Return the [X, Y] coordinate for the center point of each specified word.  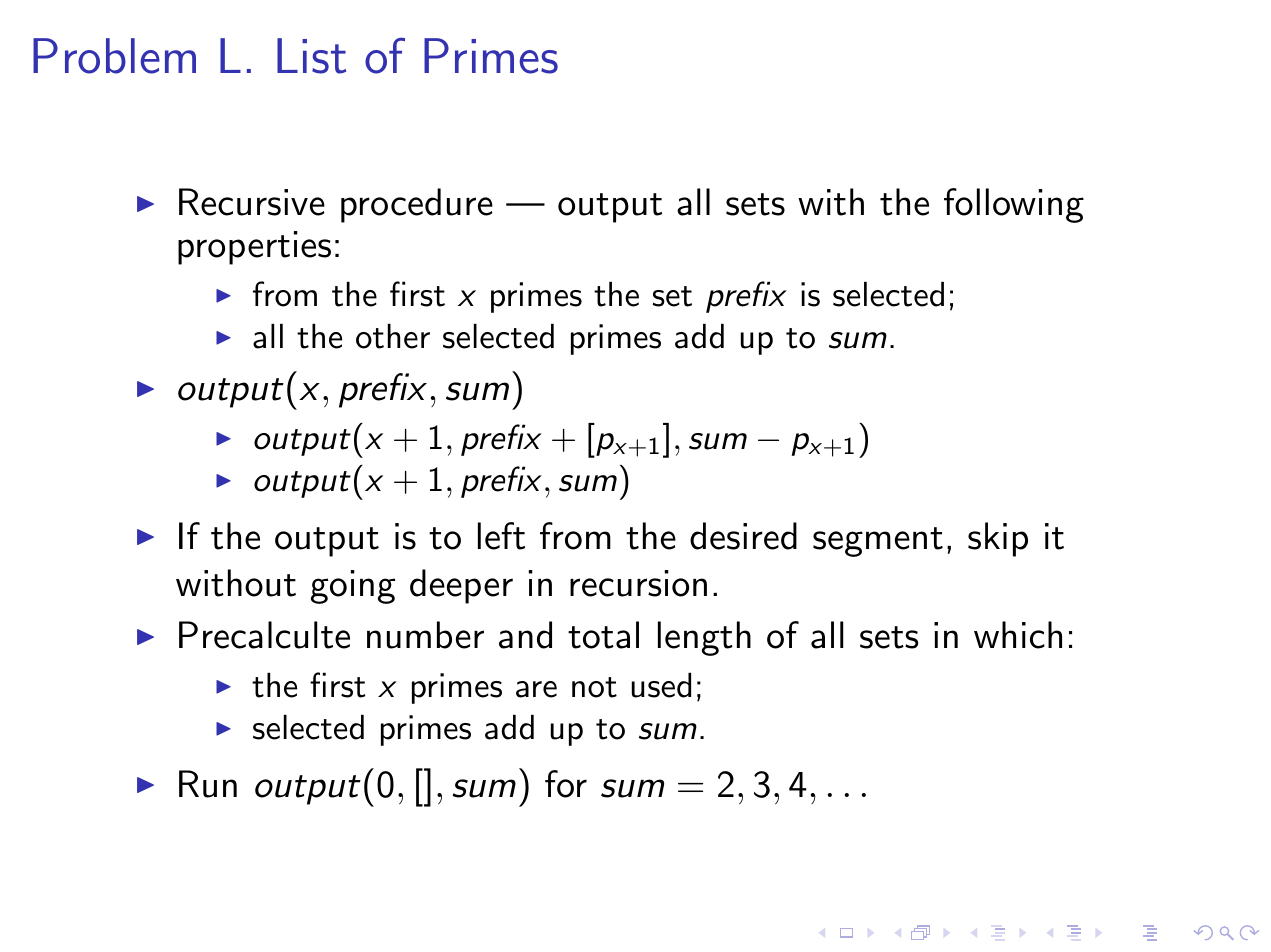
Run [208, 784]
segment [878, 542]
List [311, 56]
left [501, 536]
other [393, 336]
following [1014, 205]
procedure [417, 205]
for [566, 784]
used [661, 685]
